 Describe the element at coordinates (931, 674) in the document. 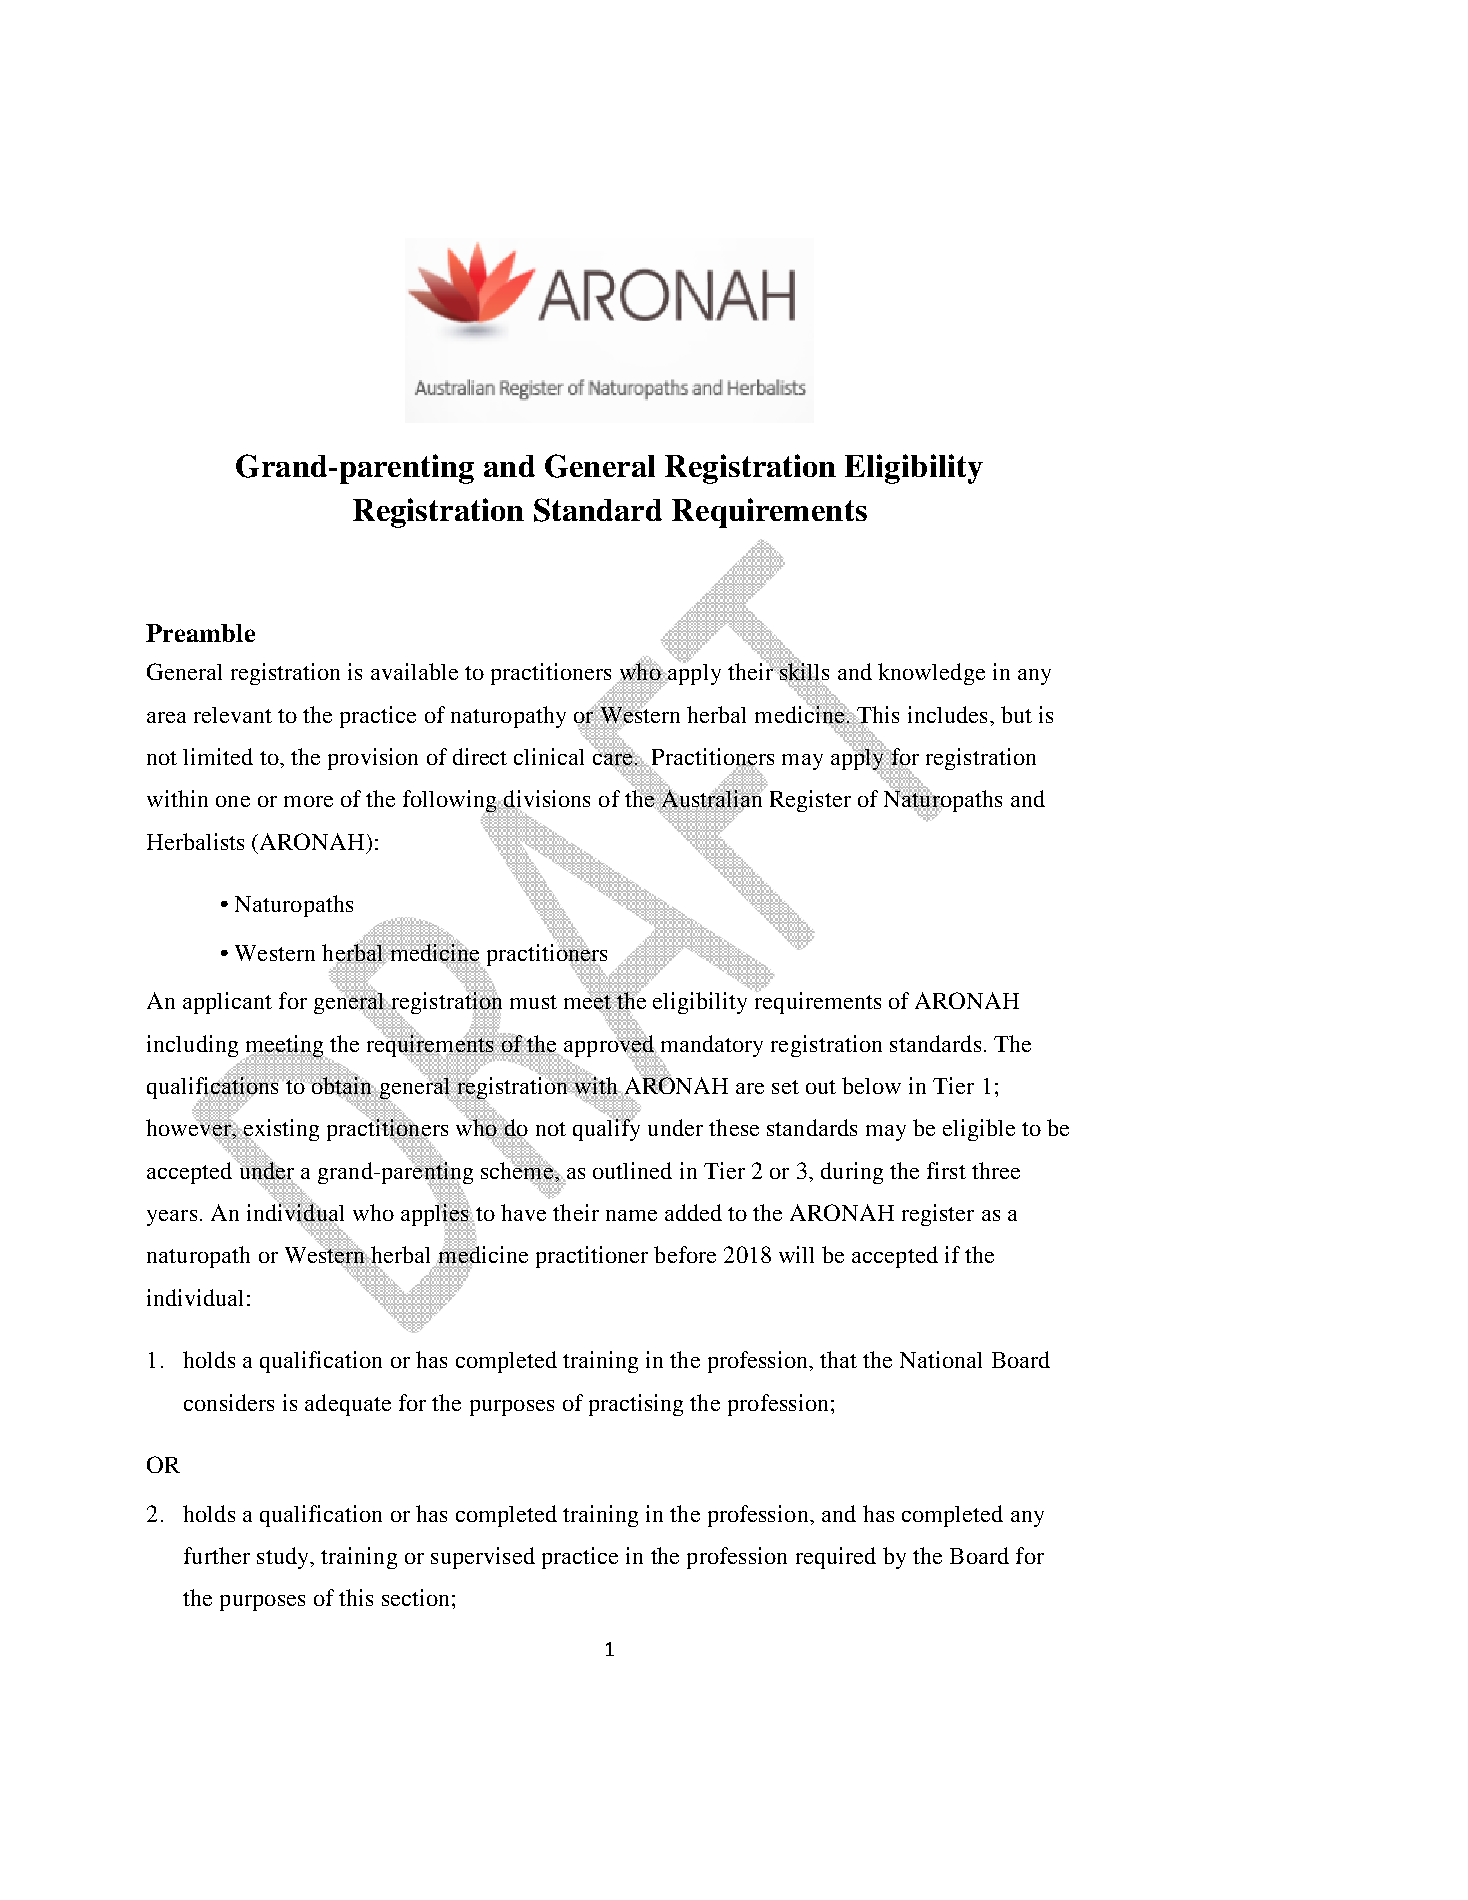

I see `knowledge` at that location.
